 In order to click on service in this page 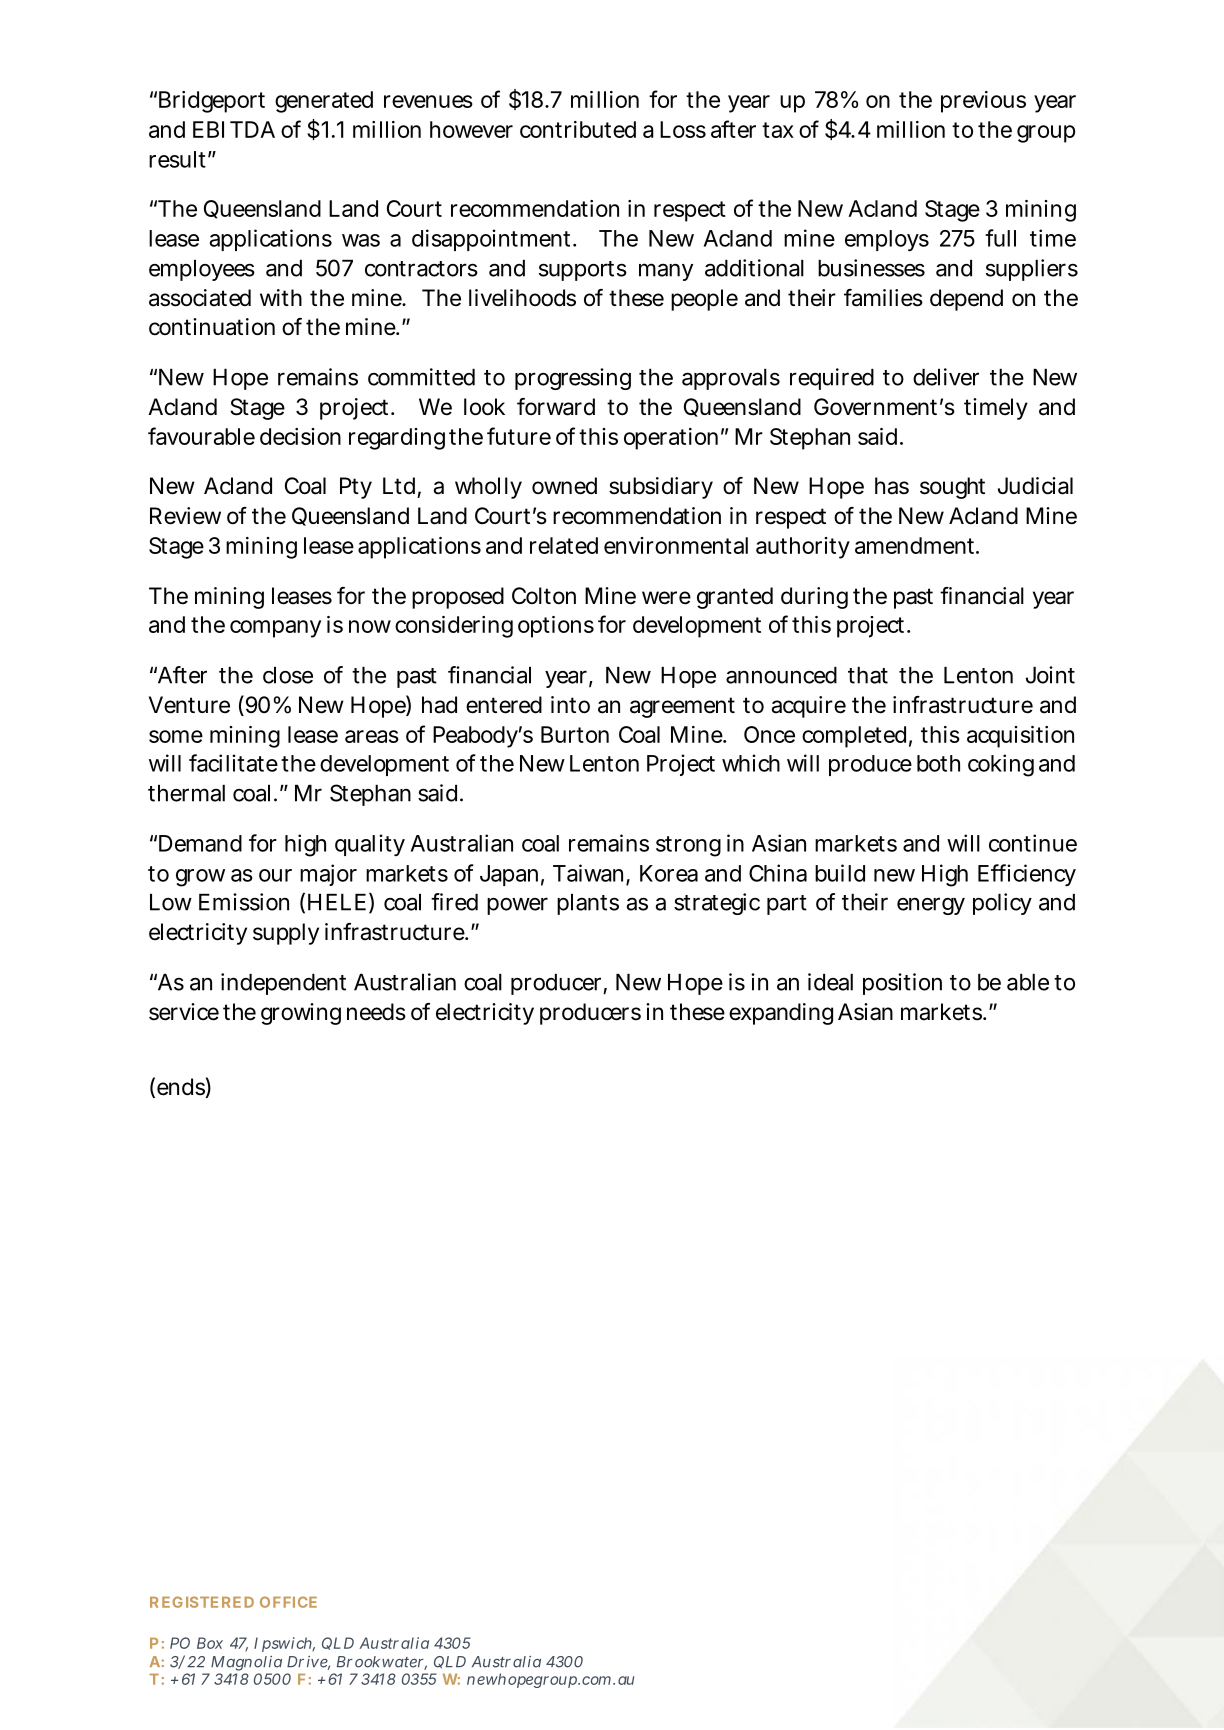, I will do `click(184, 1012)`.
